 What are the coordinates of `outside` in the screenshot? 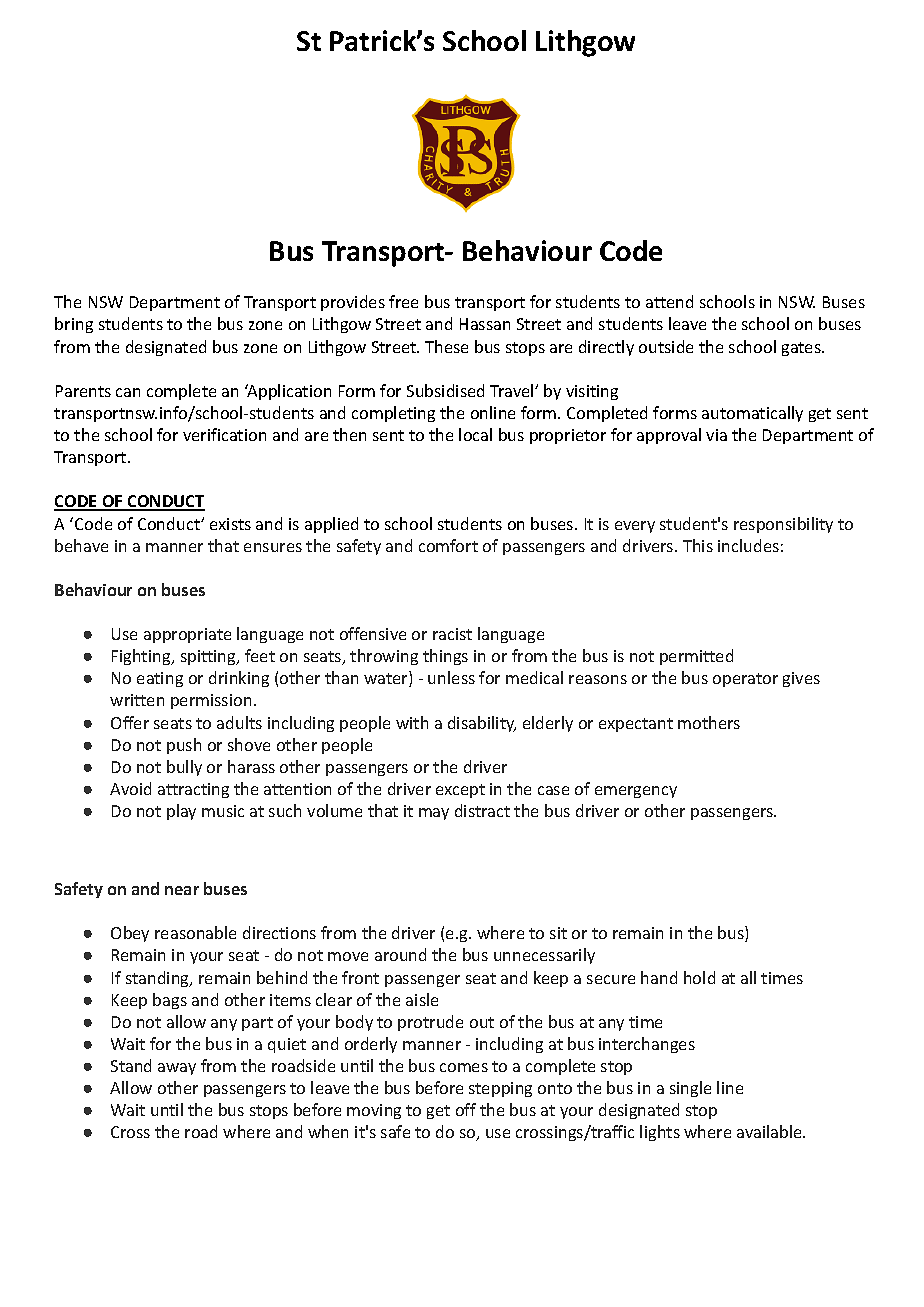 It's located at (666, 346).
